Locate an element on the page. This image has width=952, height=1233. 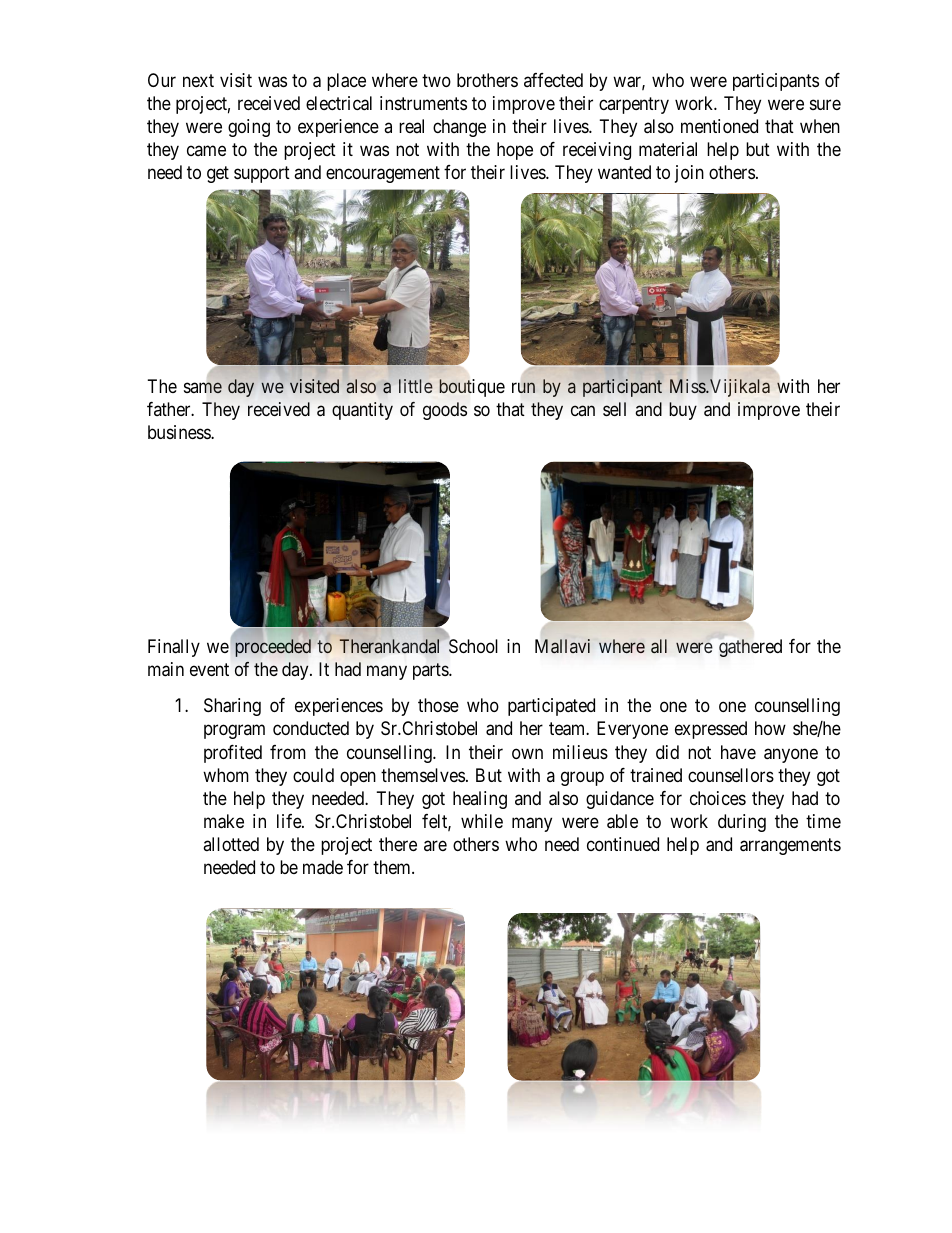
business is located at coordinates (180, 432).
